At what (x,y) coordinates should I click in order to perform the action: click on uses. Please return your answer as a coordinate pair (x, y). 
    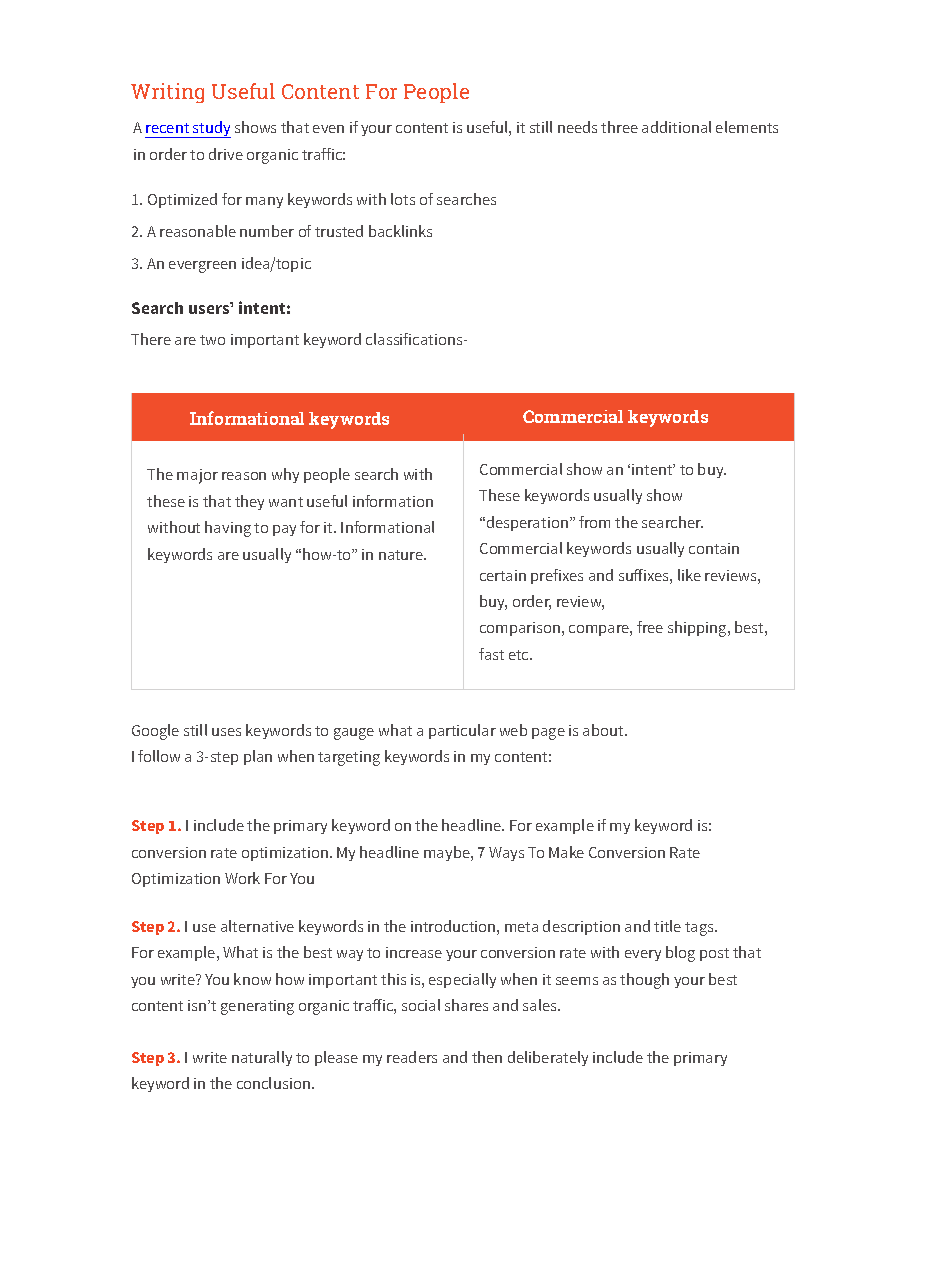
    Looking at the image, I should click on (226, 732).
